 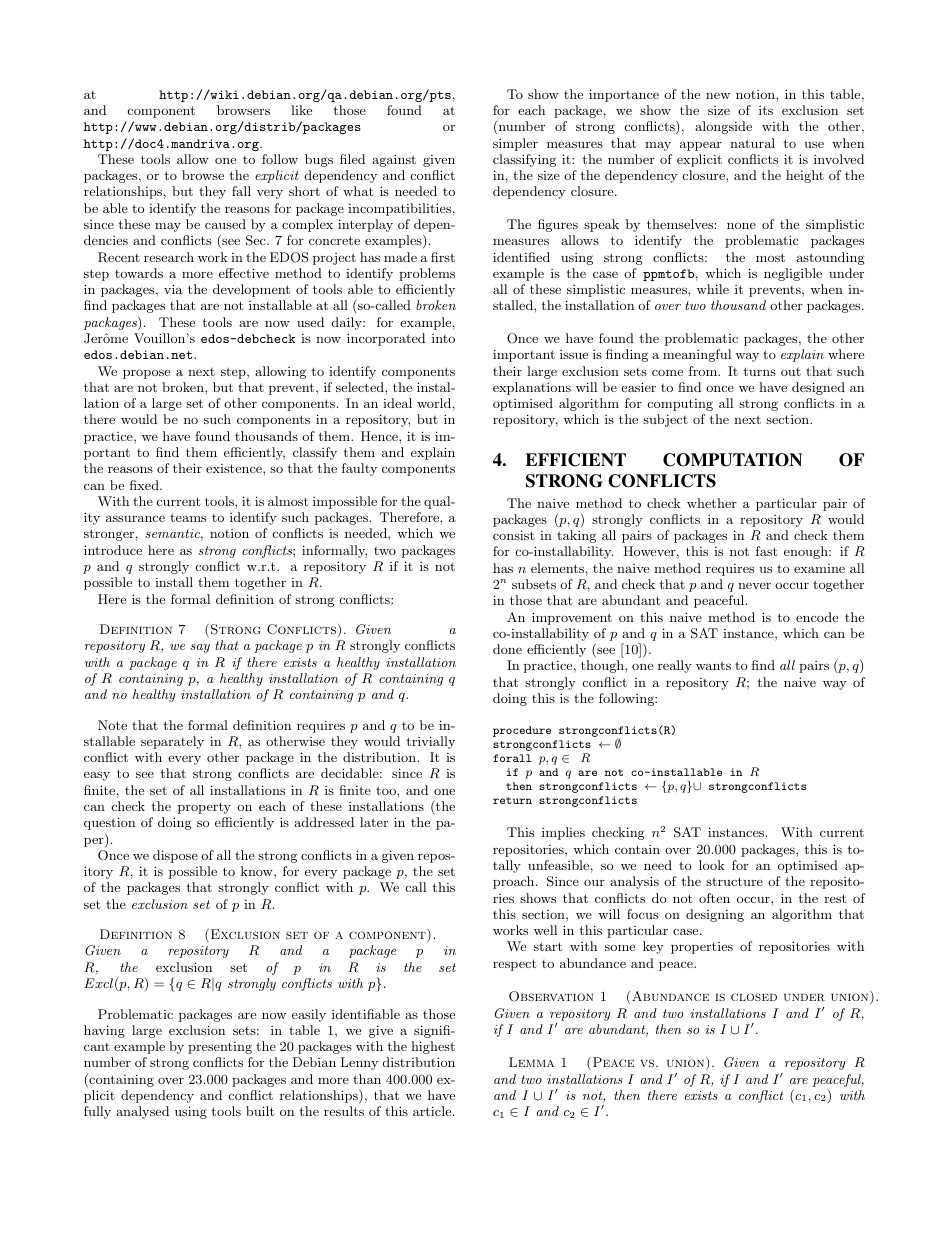 I want to click on look, so click(x=712, y=865).
